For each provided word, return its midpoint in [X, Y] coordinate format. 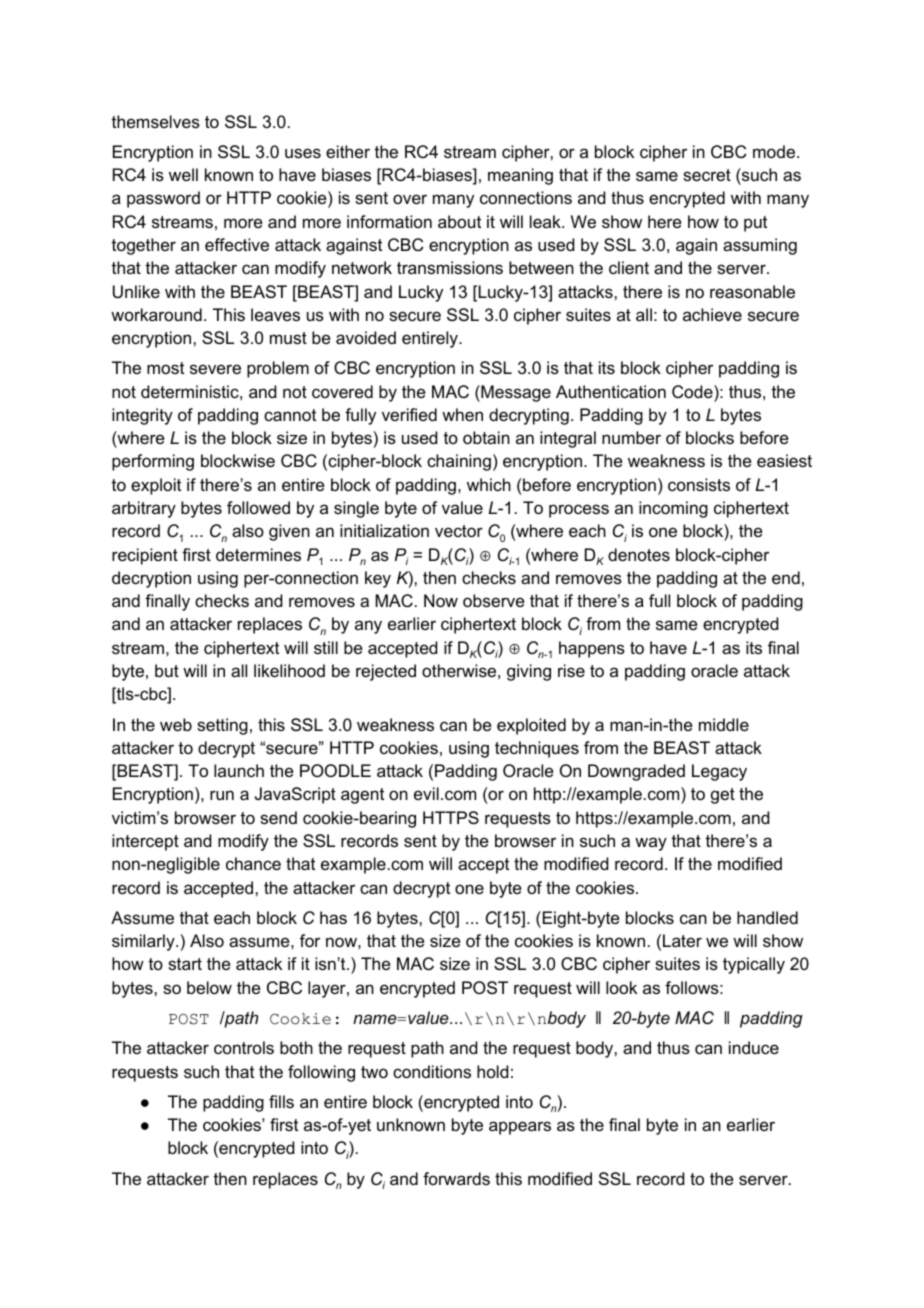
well [183, 174]
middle [724, 724]
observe [493, 600]
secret [707, 175]
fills [281, 1101]
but [167, 670]
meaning [520, 176]
